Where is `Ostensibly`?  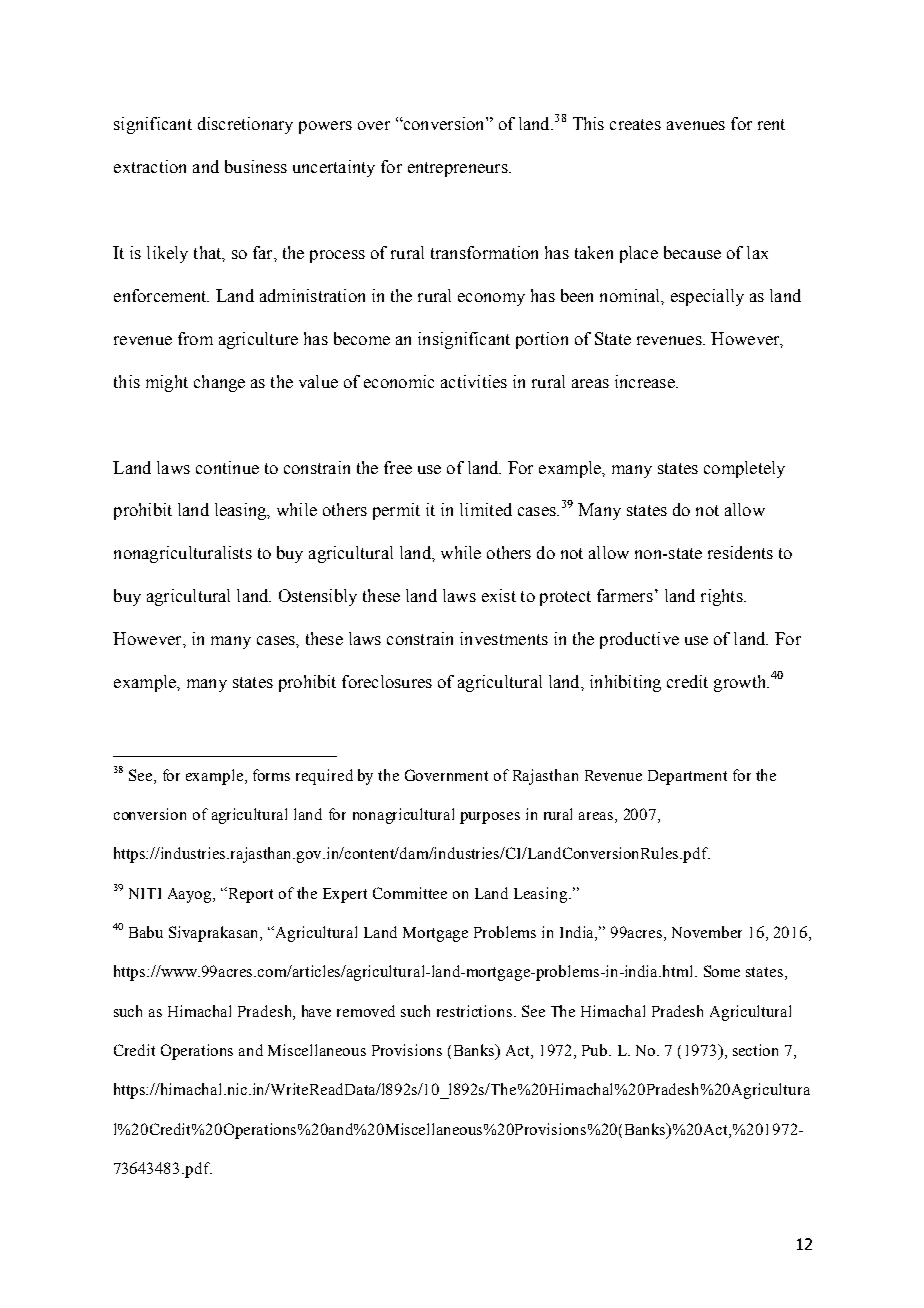 Ostensibly is located at coordinates (318, 597).
